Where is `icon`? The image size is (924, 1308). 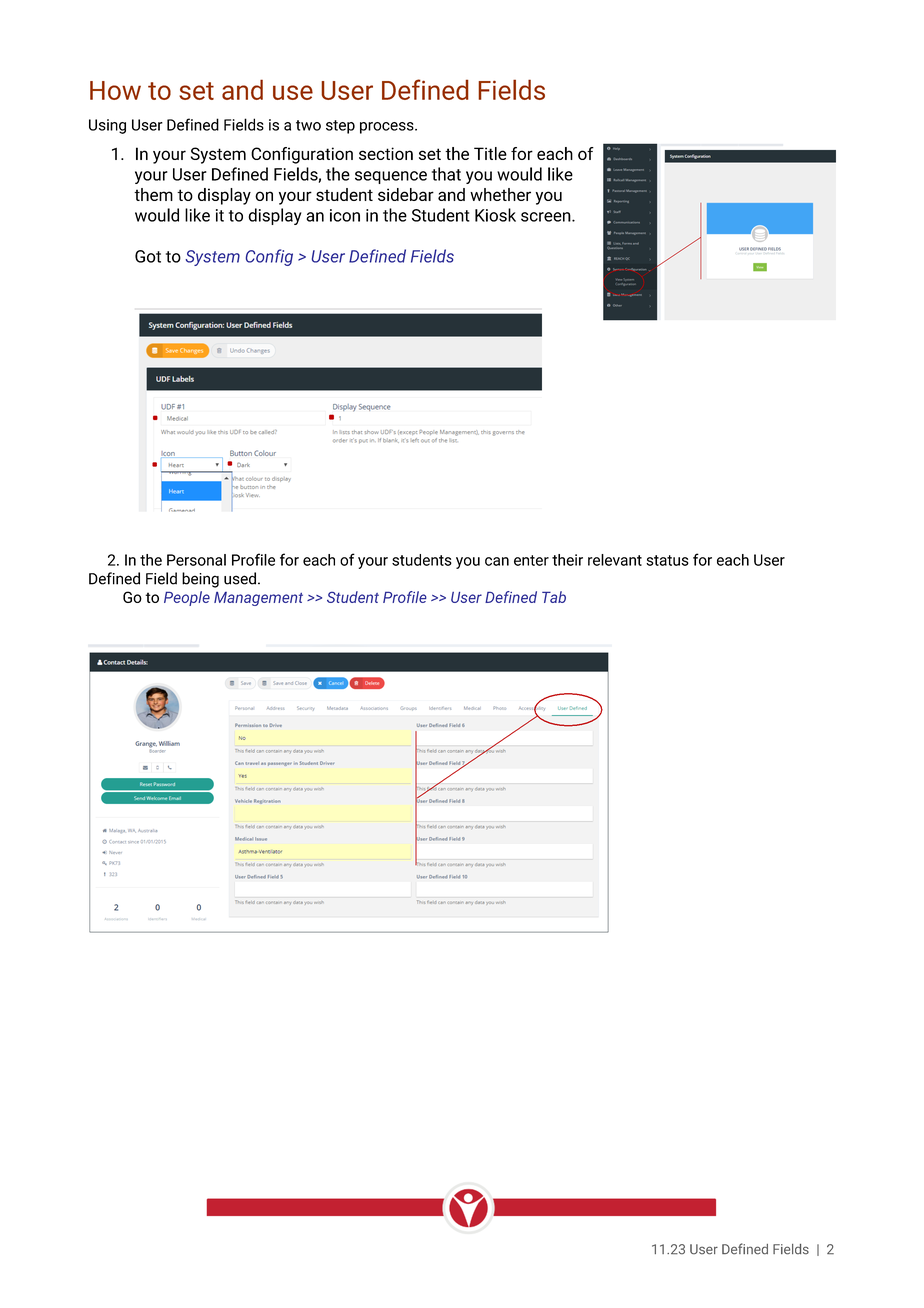
icon is located at coordinates (345, 215).
